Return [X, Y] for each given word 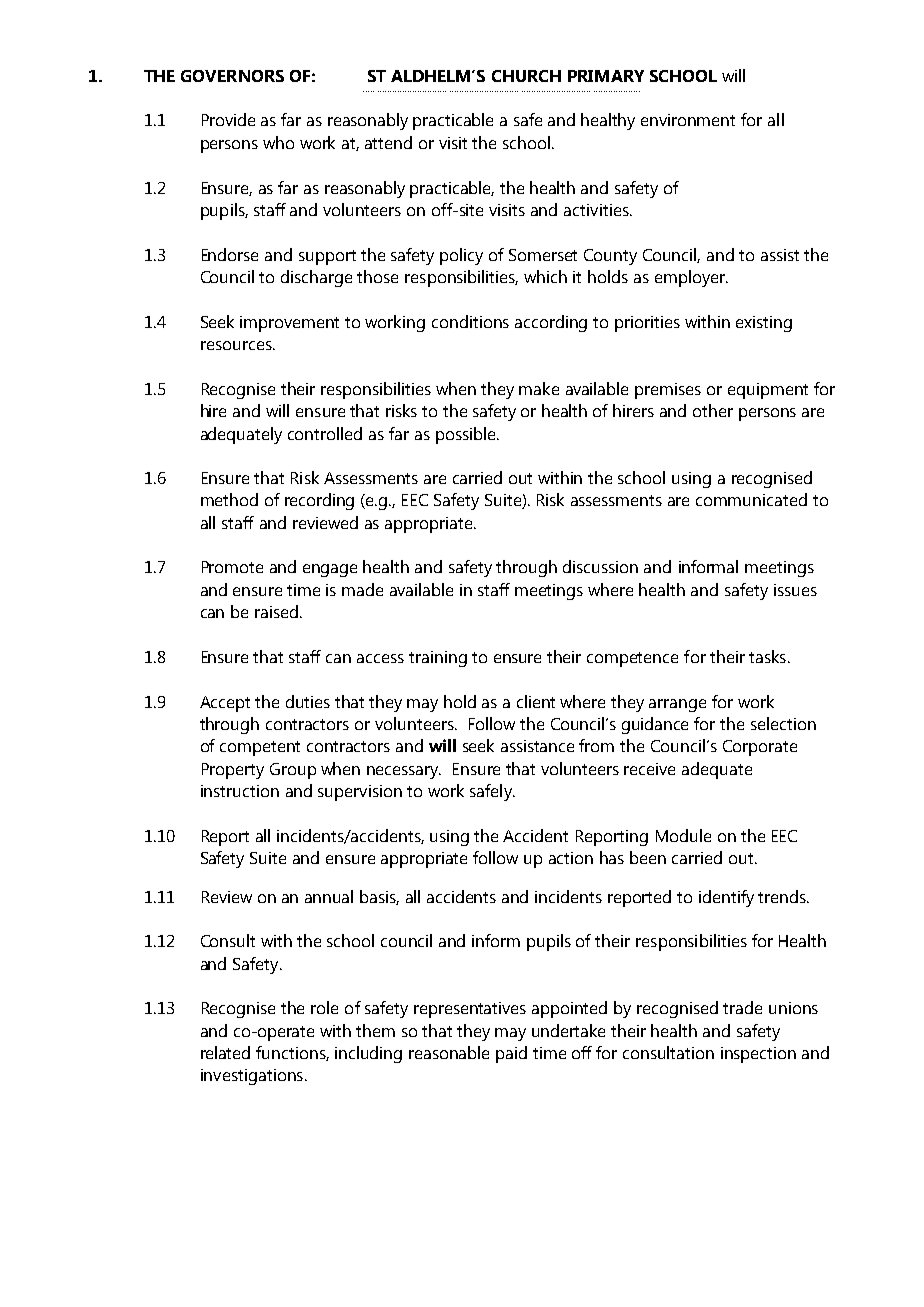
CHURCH [526, 76]
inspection [758, 1055]
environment [688, 120]
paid [511, 1054]
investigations [252, 1077]
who [278, 142]
